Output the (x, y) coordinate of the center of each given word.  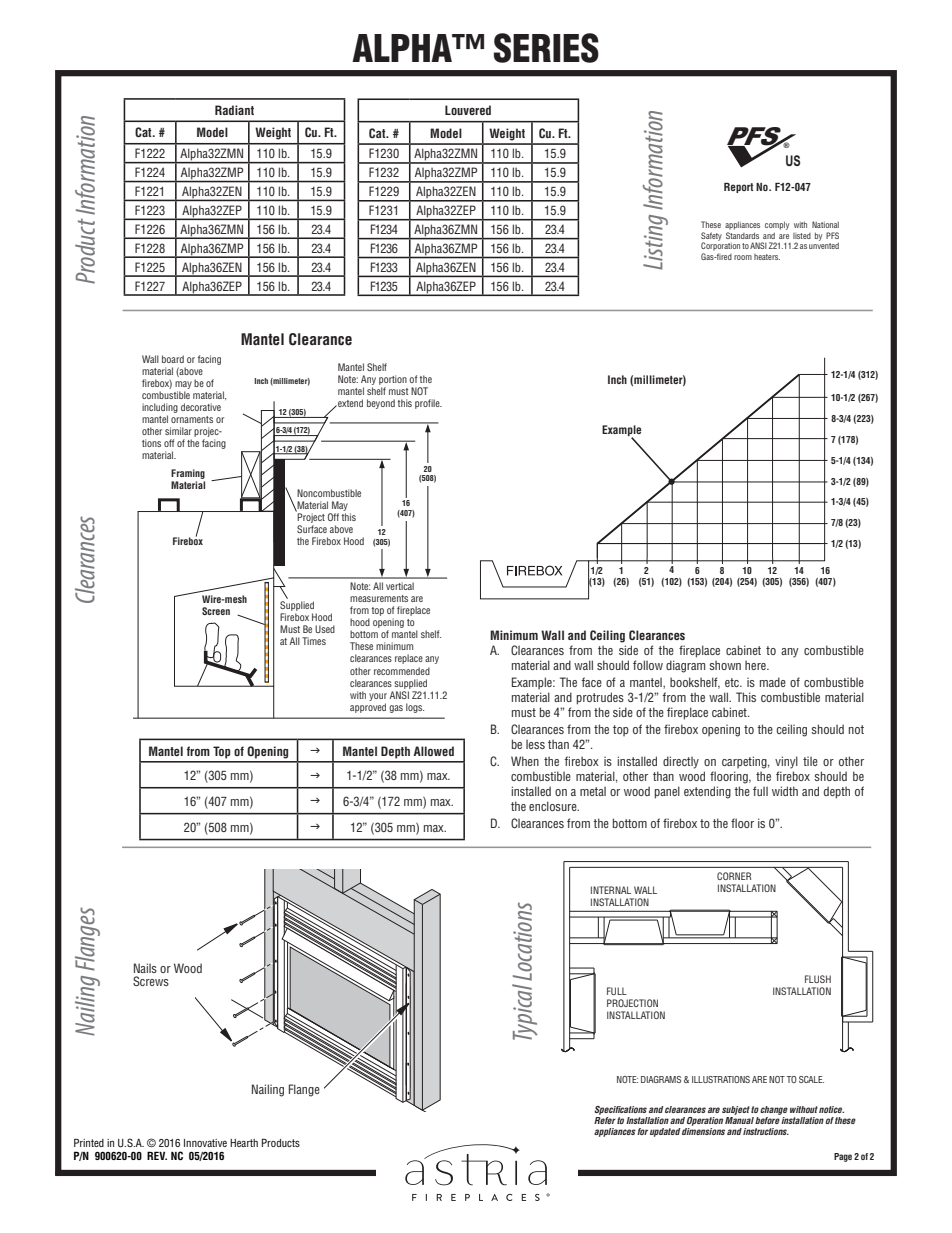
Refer (605, 1119)
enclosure (554, 806)
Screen (216, 611)
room (743, 257)
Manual (739, 1119)
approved (368, 708)
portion (393, 381)
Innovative (205, 1143)
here (756, 665)
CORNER (734, 876)
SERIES (546, 48)
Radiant (234, 110)
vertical (400, 586)
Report (738, 188)
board (173, 359)
